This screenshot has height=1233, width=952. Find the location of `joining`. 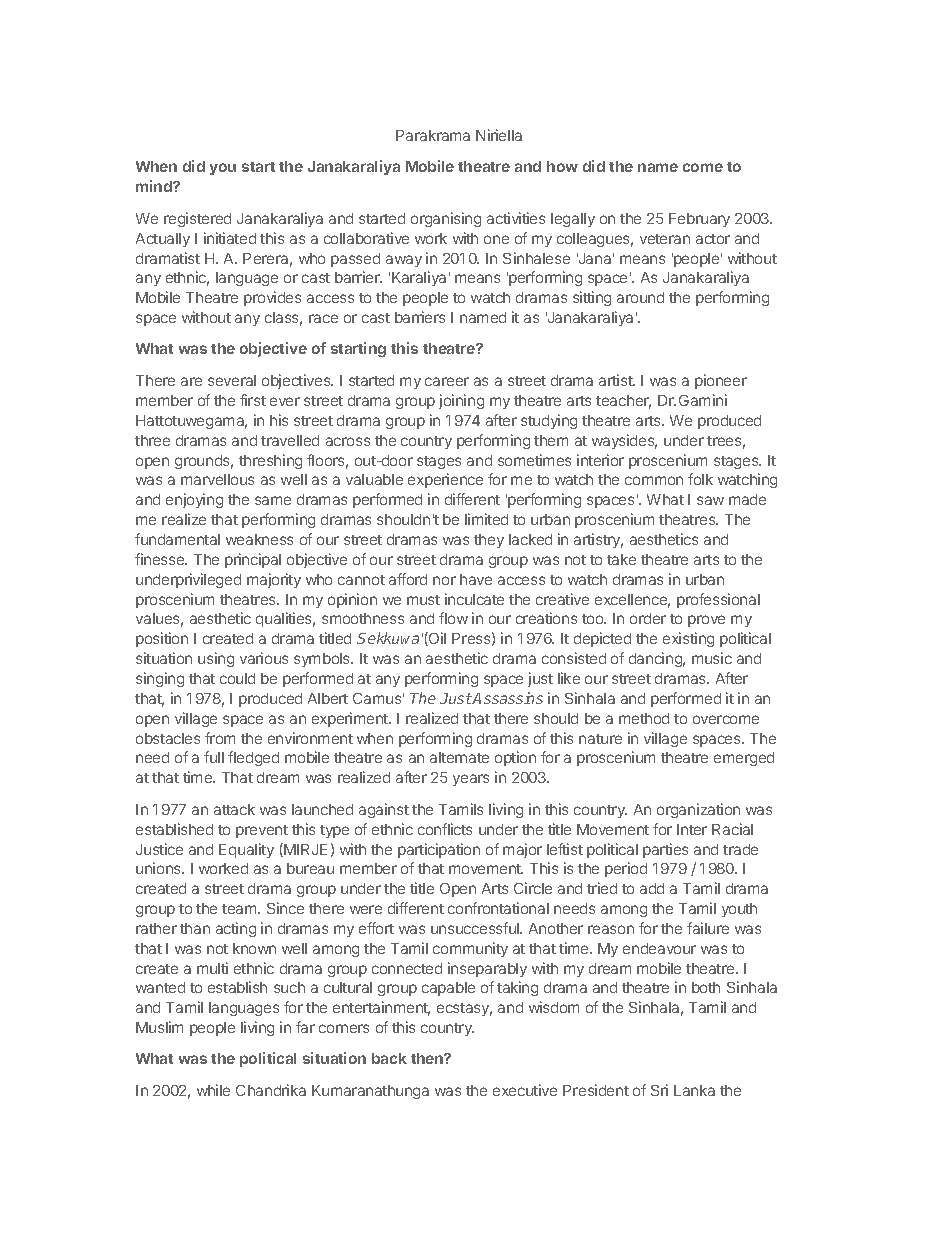

joining is located at coordinates (461, 401).
